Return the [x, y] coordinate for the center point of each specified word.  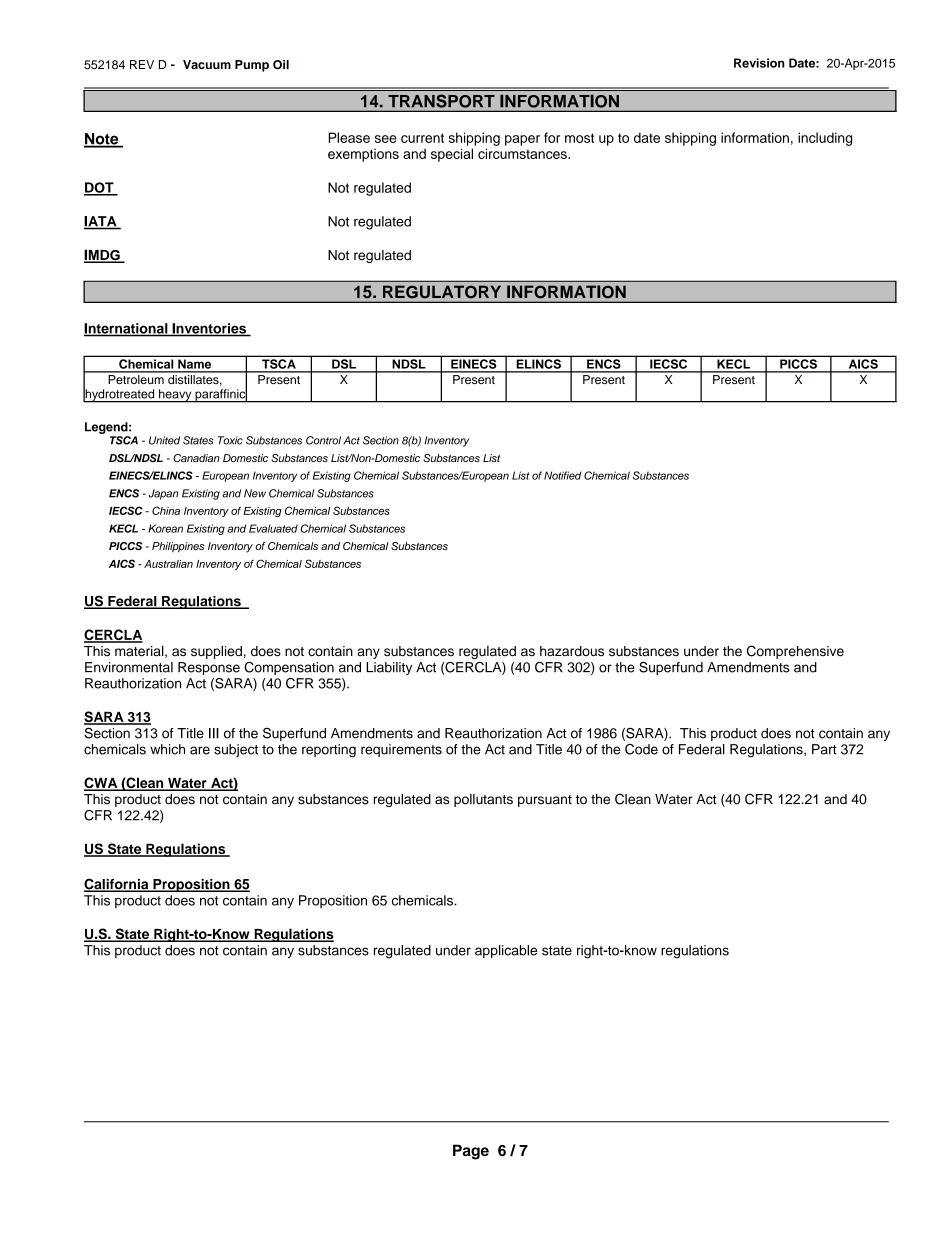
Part [824, 749]
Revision [759, 63]
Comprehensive [795, 652]
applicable [506, 951]
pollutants [483, 800]
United [164, 440]
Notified [562, 475]
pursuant [545, 801]
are [200, 750]
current [422, 138]
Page [471, 1152]
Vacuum [207, 64]
